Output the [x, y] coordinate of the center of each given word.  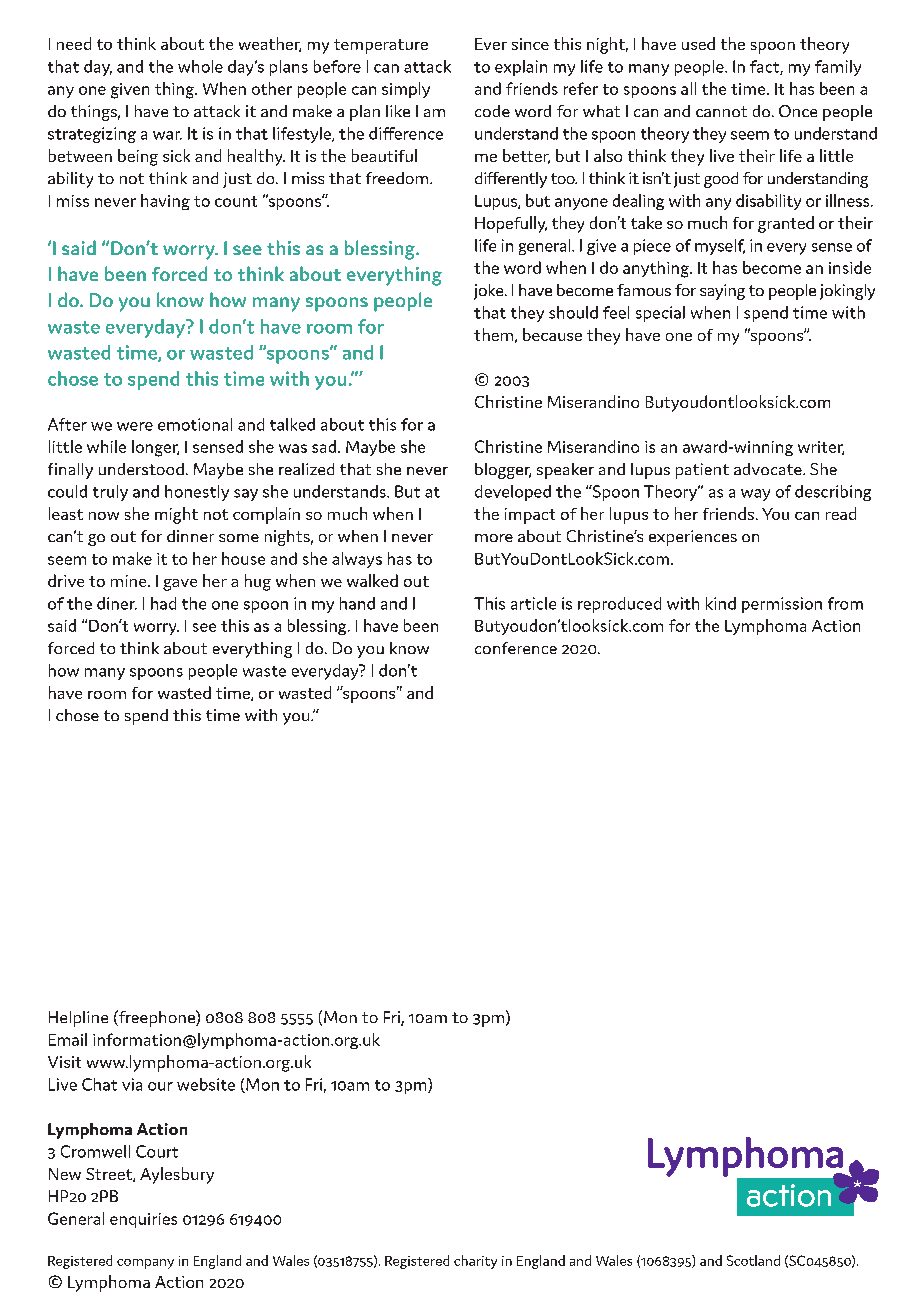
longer [155, 448]
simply [406, 90]
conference [516, 648]
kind [721, 603]
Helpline [78, 1019]
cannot [721, 111]
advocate [769, 469]
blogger [503, 471]
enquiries [143, 1220]
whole [200, 66]
